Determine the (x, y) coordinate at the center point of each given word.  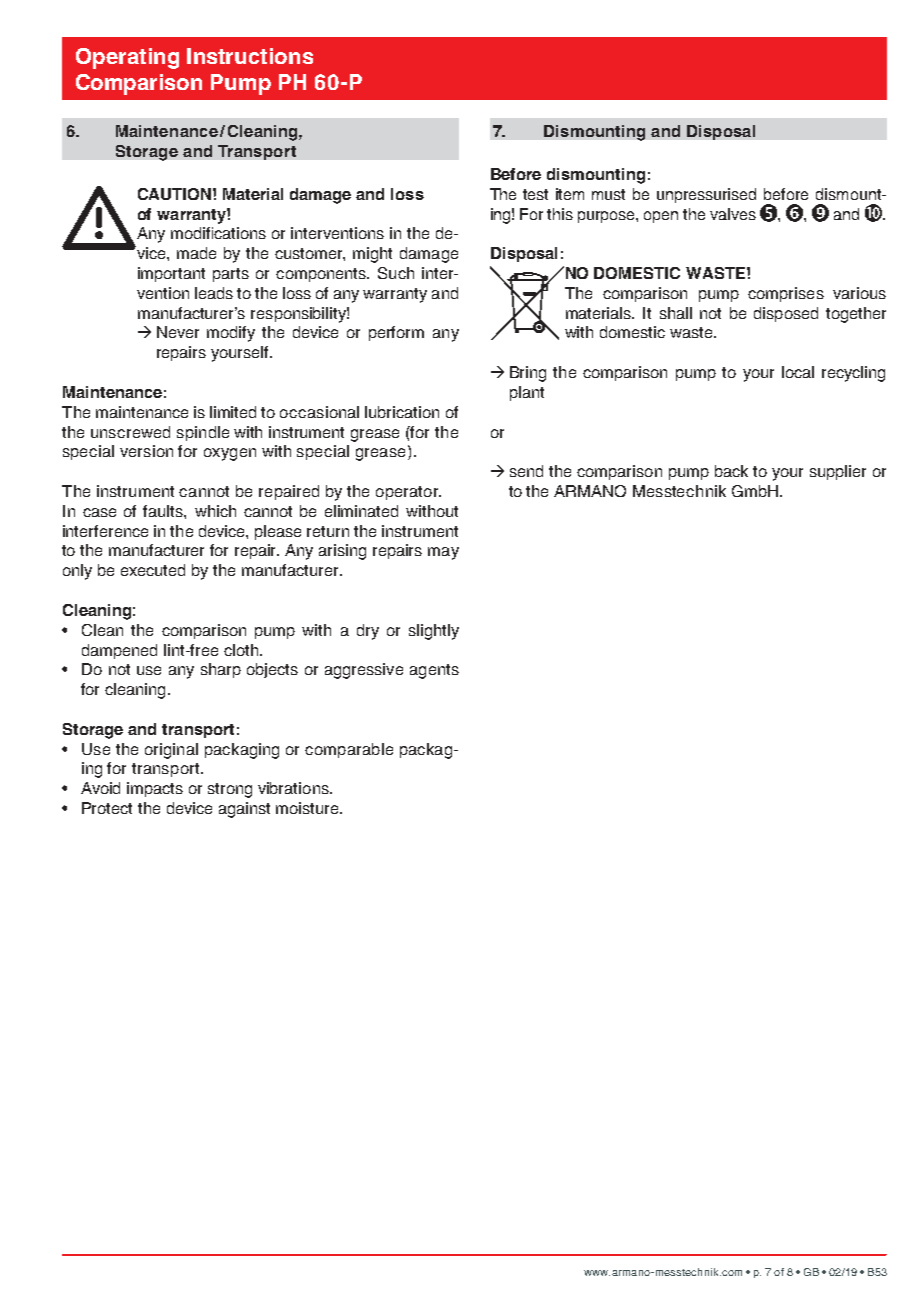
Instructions (250, 56)
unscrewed (130, 432)
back (731, 471)
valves (733, 214)
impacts (155, 789)
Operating (127, 58)
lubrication (402, 412)
